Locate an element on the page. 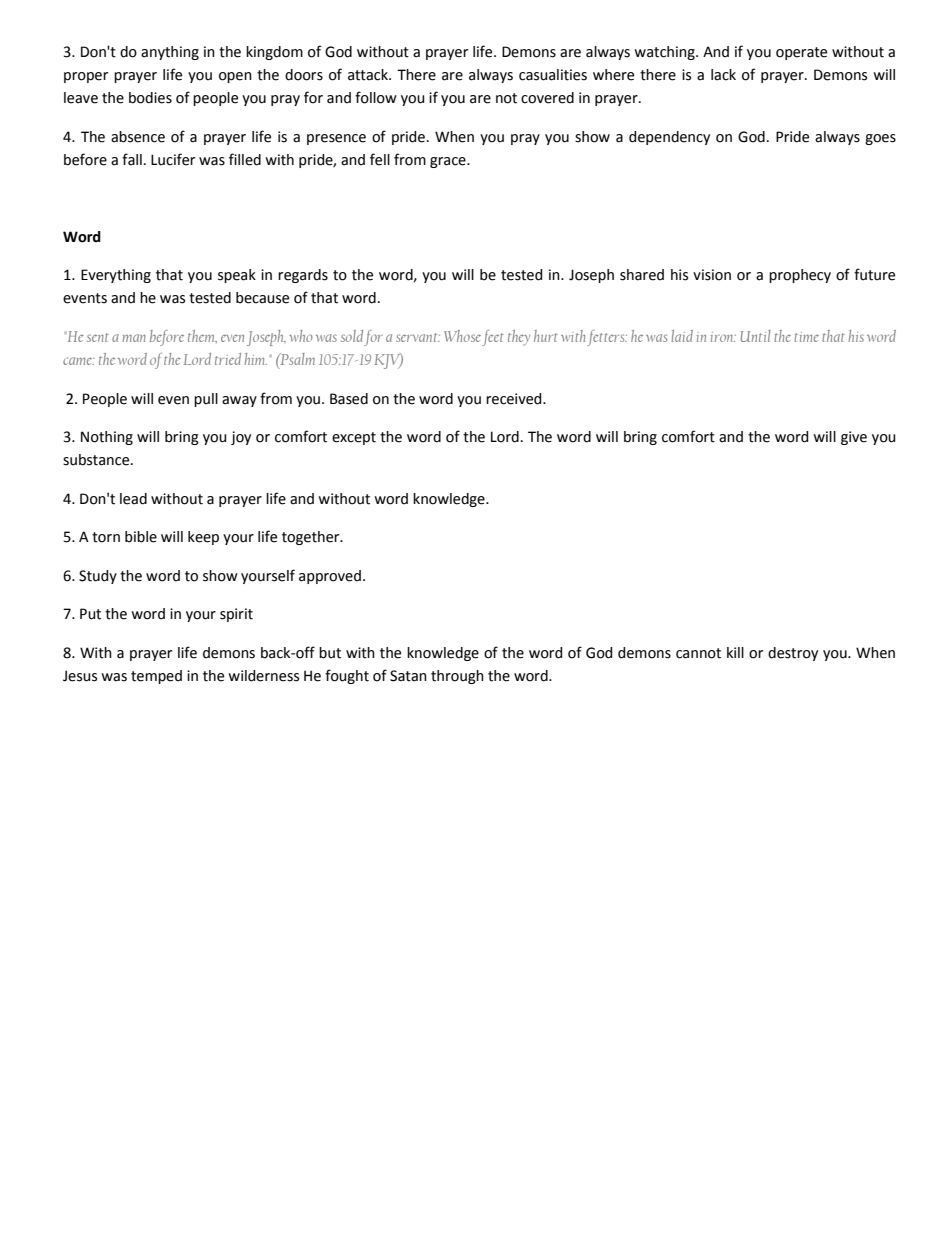  anything is located at coordinates (170, 53).
